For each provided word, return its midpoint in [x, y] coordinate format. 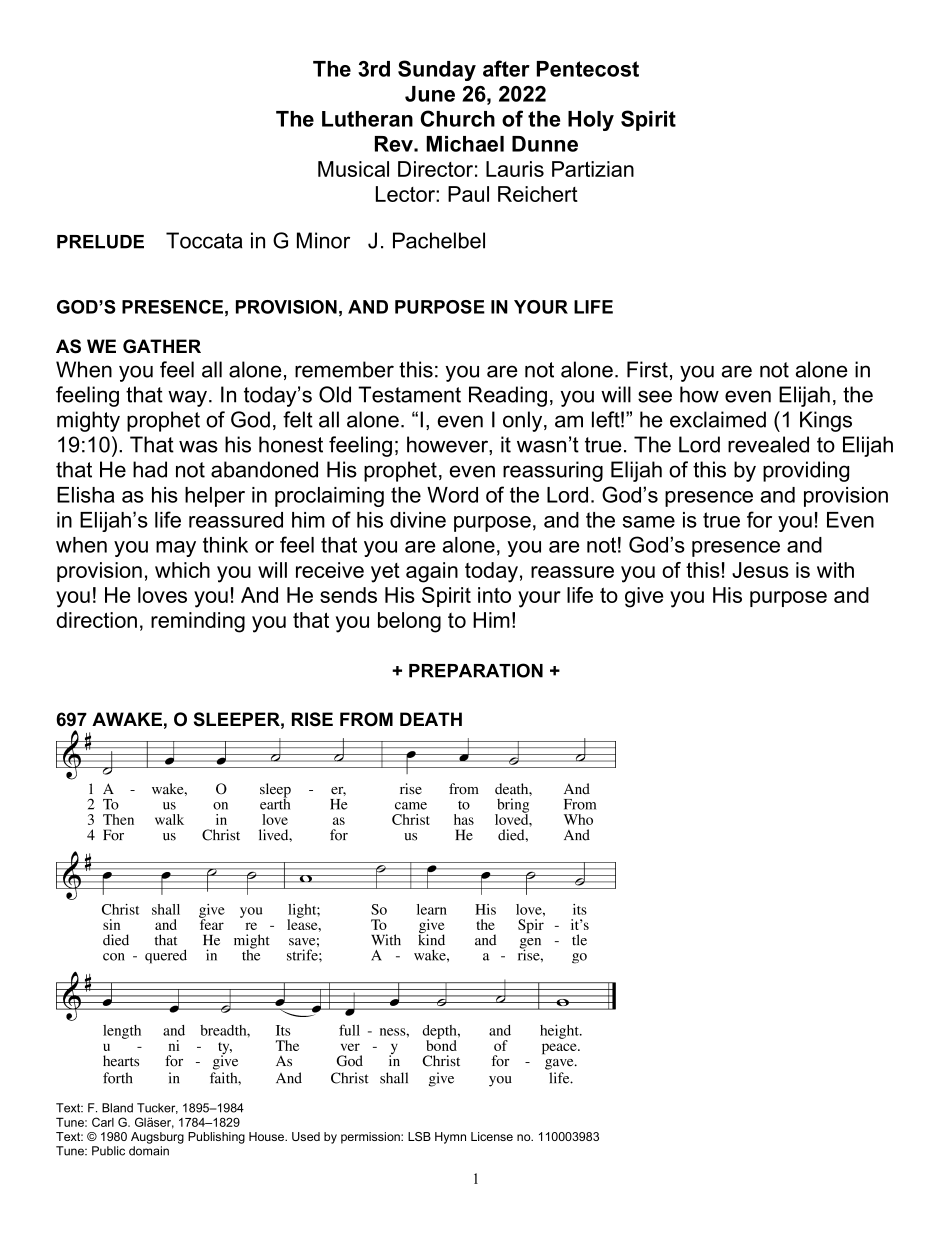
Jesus [760, 570]
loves [162, 595]
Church [457, 118]
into [494, 595]
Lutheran [367, 119]
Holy [591, 121]
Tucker [157, 1108]
